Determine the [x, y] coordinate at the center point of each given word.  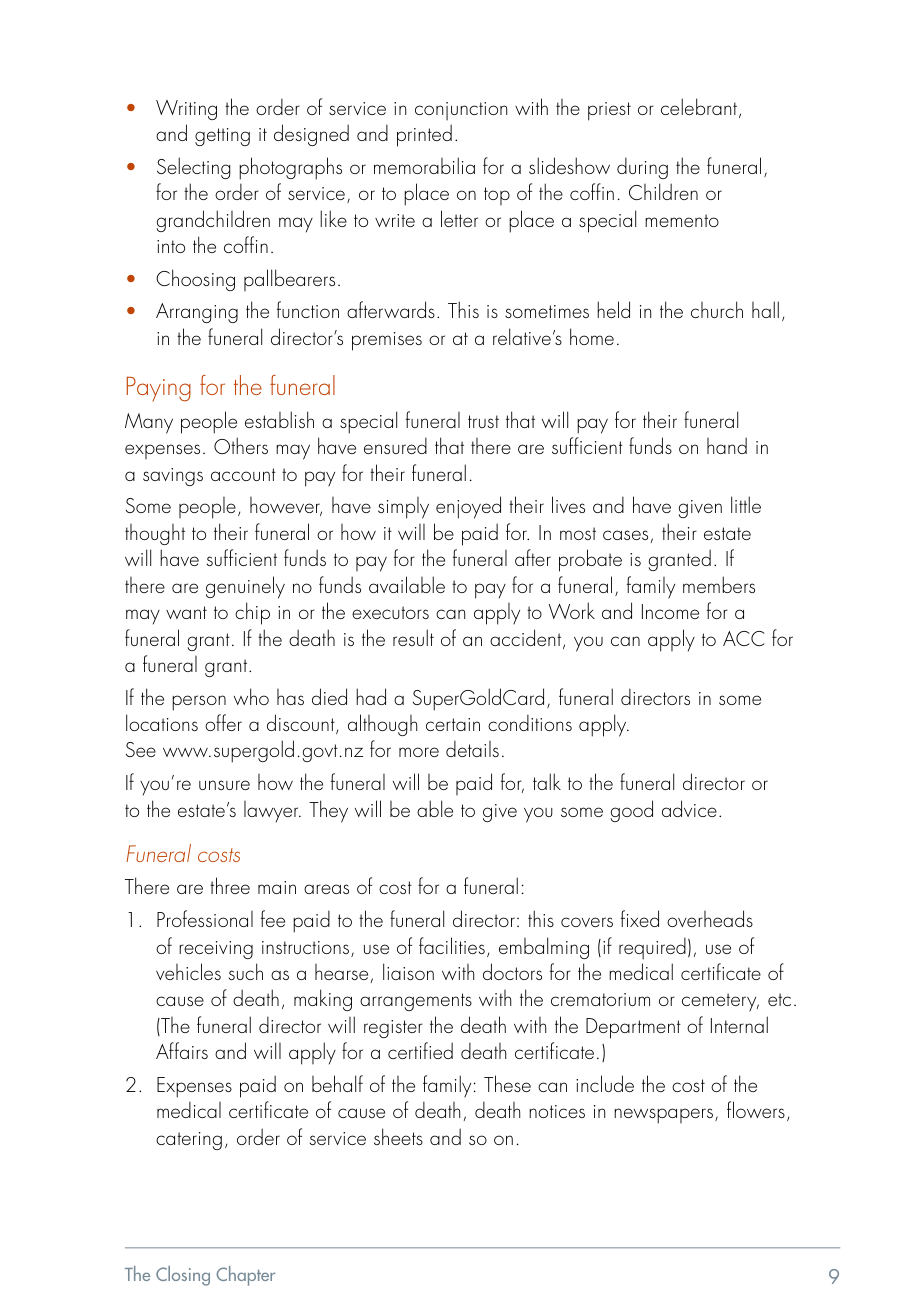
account [243, 474]
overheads [710, 918]
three [230, 885]
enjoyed [468, 507]
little [746, 504]
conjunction [461, 111]
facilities [452, 945]
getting [222, 137]
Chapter [245, 1276]
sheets [398, 1136]
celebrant [700, 108]
